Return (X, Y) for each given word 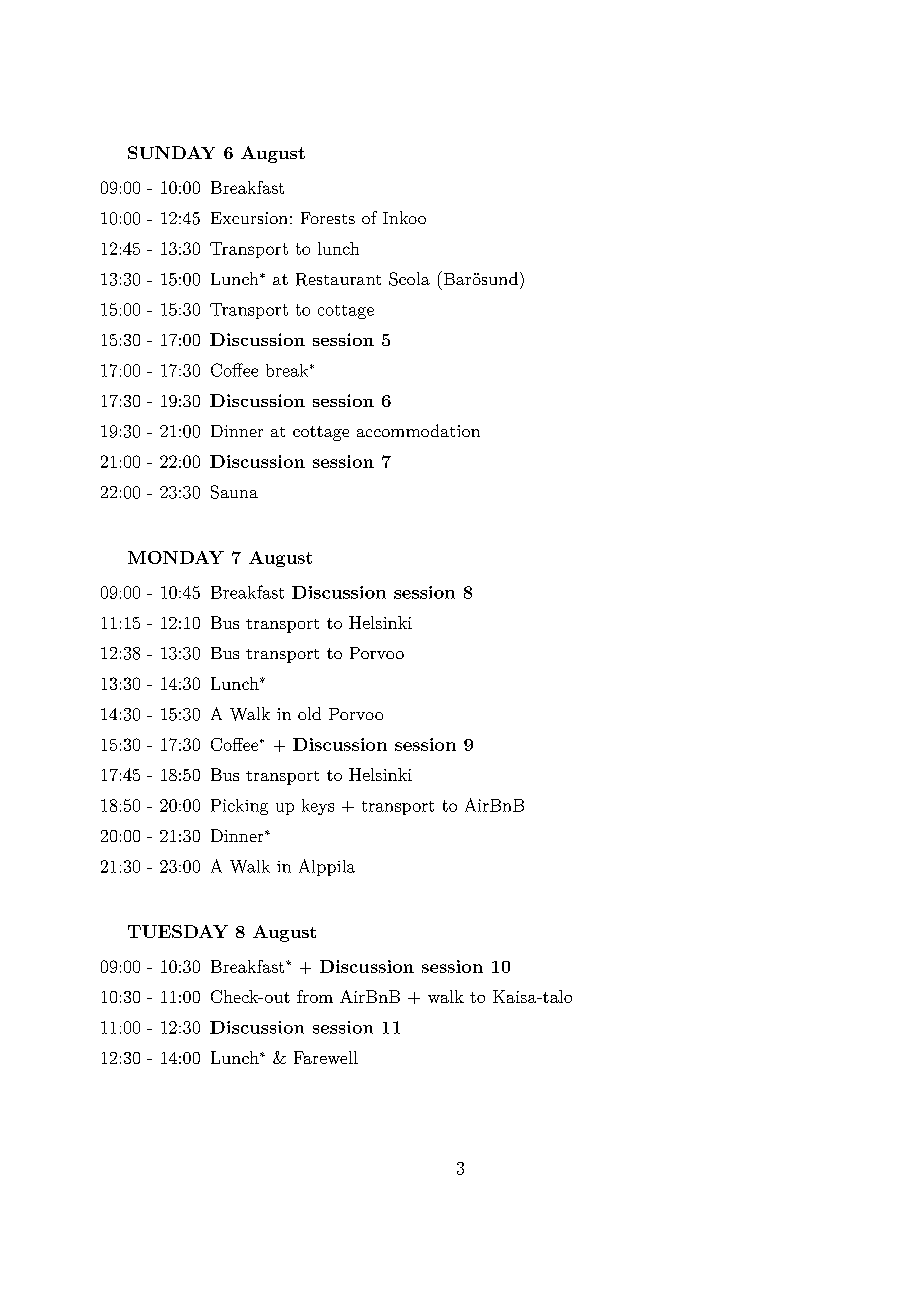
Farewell (326, 1057)
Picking (239, 807)
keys (318, 807)
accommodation (418, 430)
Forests (328, 218)
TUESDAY (178, 931)
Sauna (234, 492)
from (315, 996)
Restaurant (338, 279)
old (309, 713)
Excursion (249, 218)
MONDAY (176, 557)
